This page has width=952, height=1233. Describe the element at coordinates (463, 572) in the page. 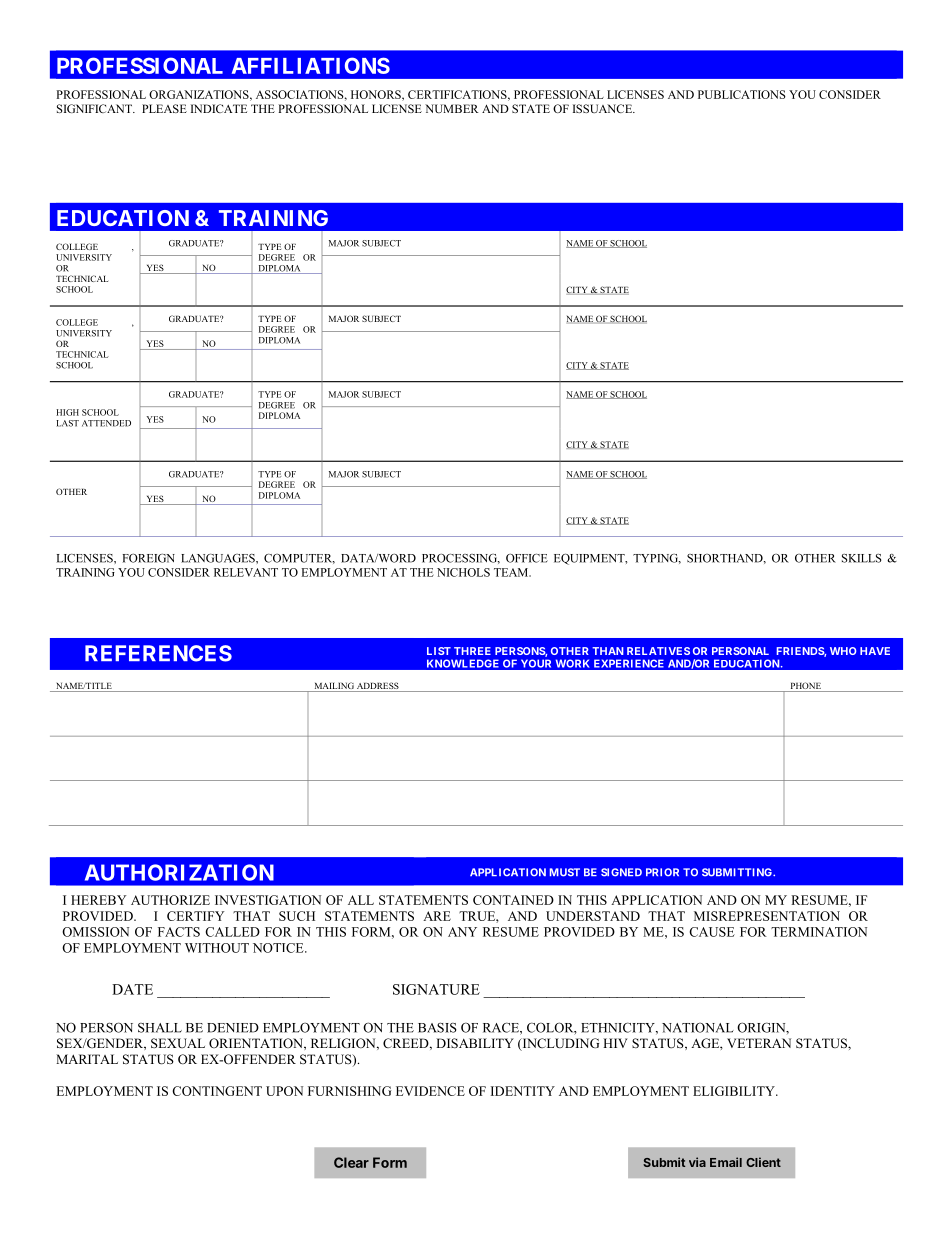

I see `NICHOLS` at that location.
